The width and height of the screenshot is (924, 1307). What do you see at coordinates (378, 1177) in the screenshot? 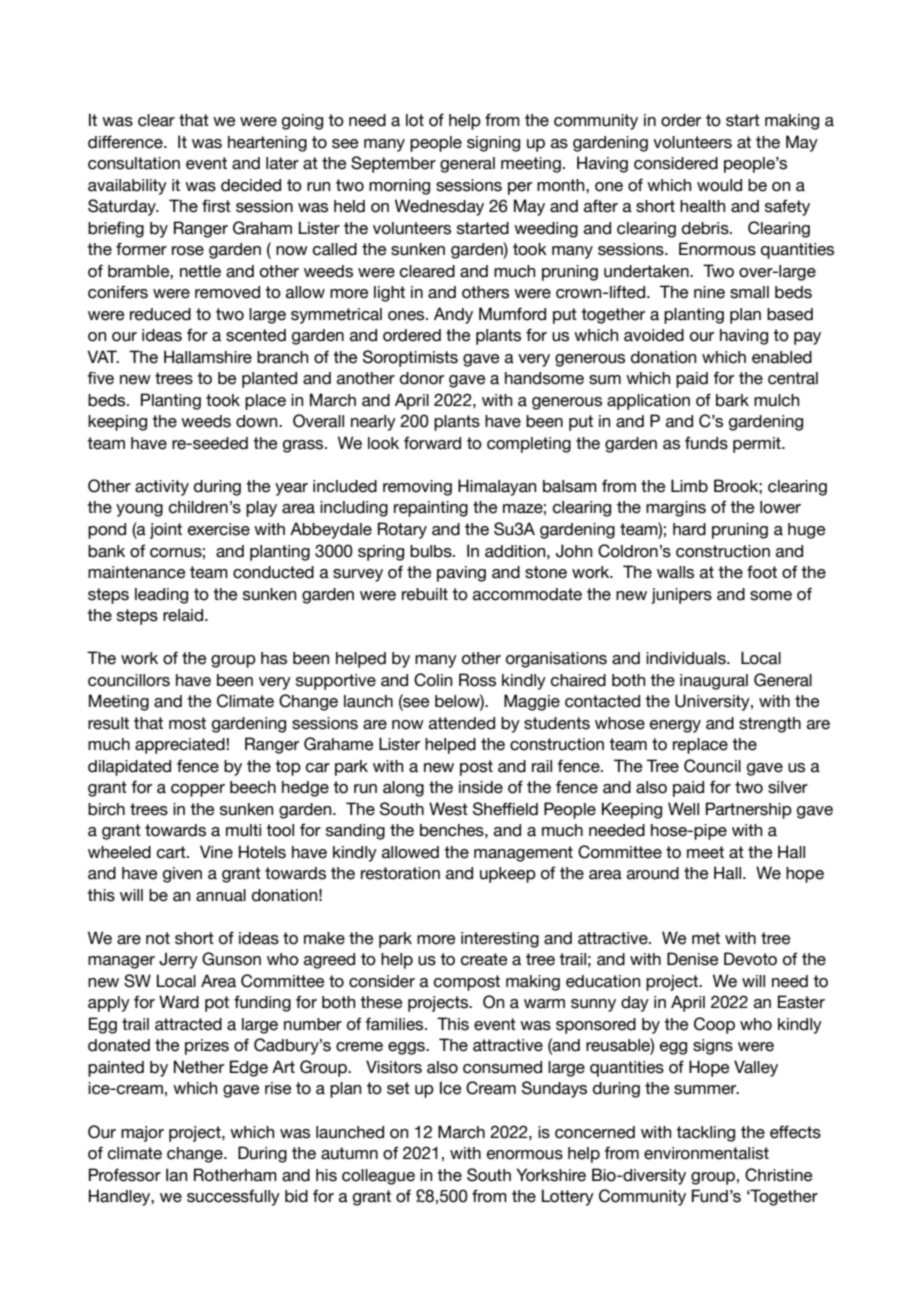
I see `colleague` at bounding box center [378, 1177].
